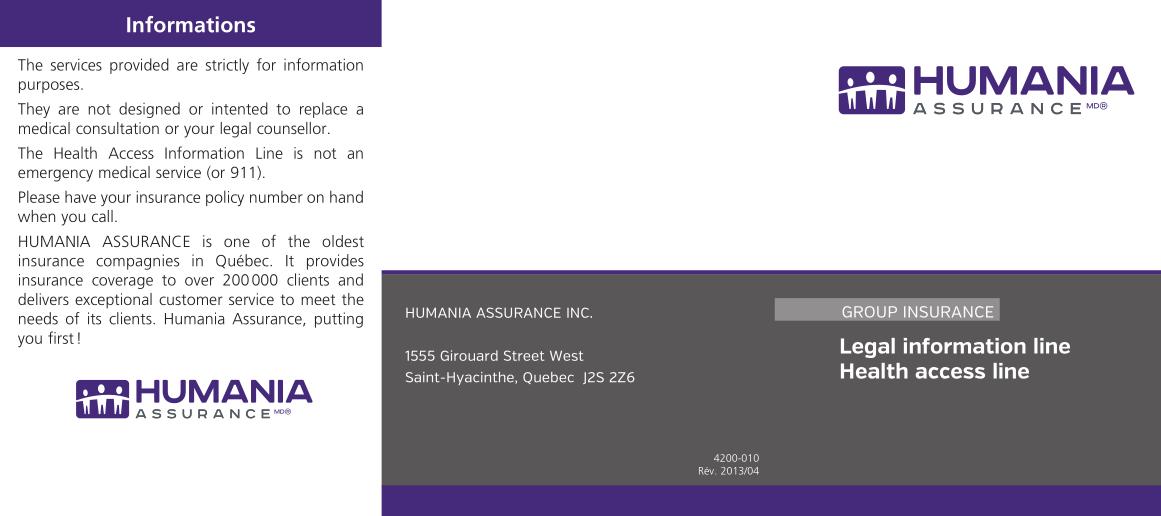 This document has width=1161, height=516. Describe the element at coordinates (113, 301) in the document. I see `exceptional` at that location.
